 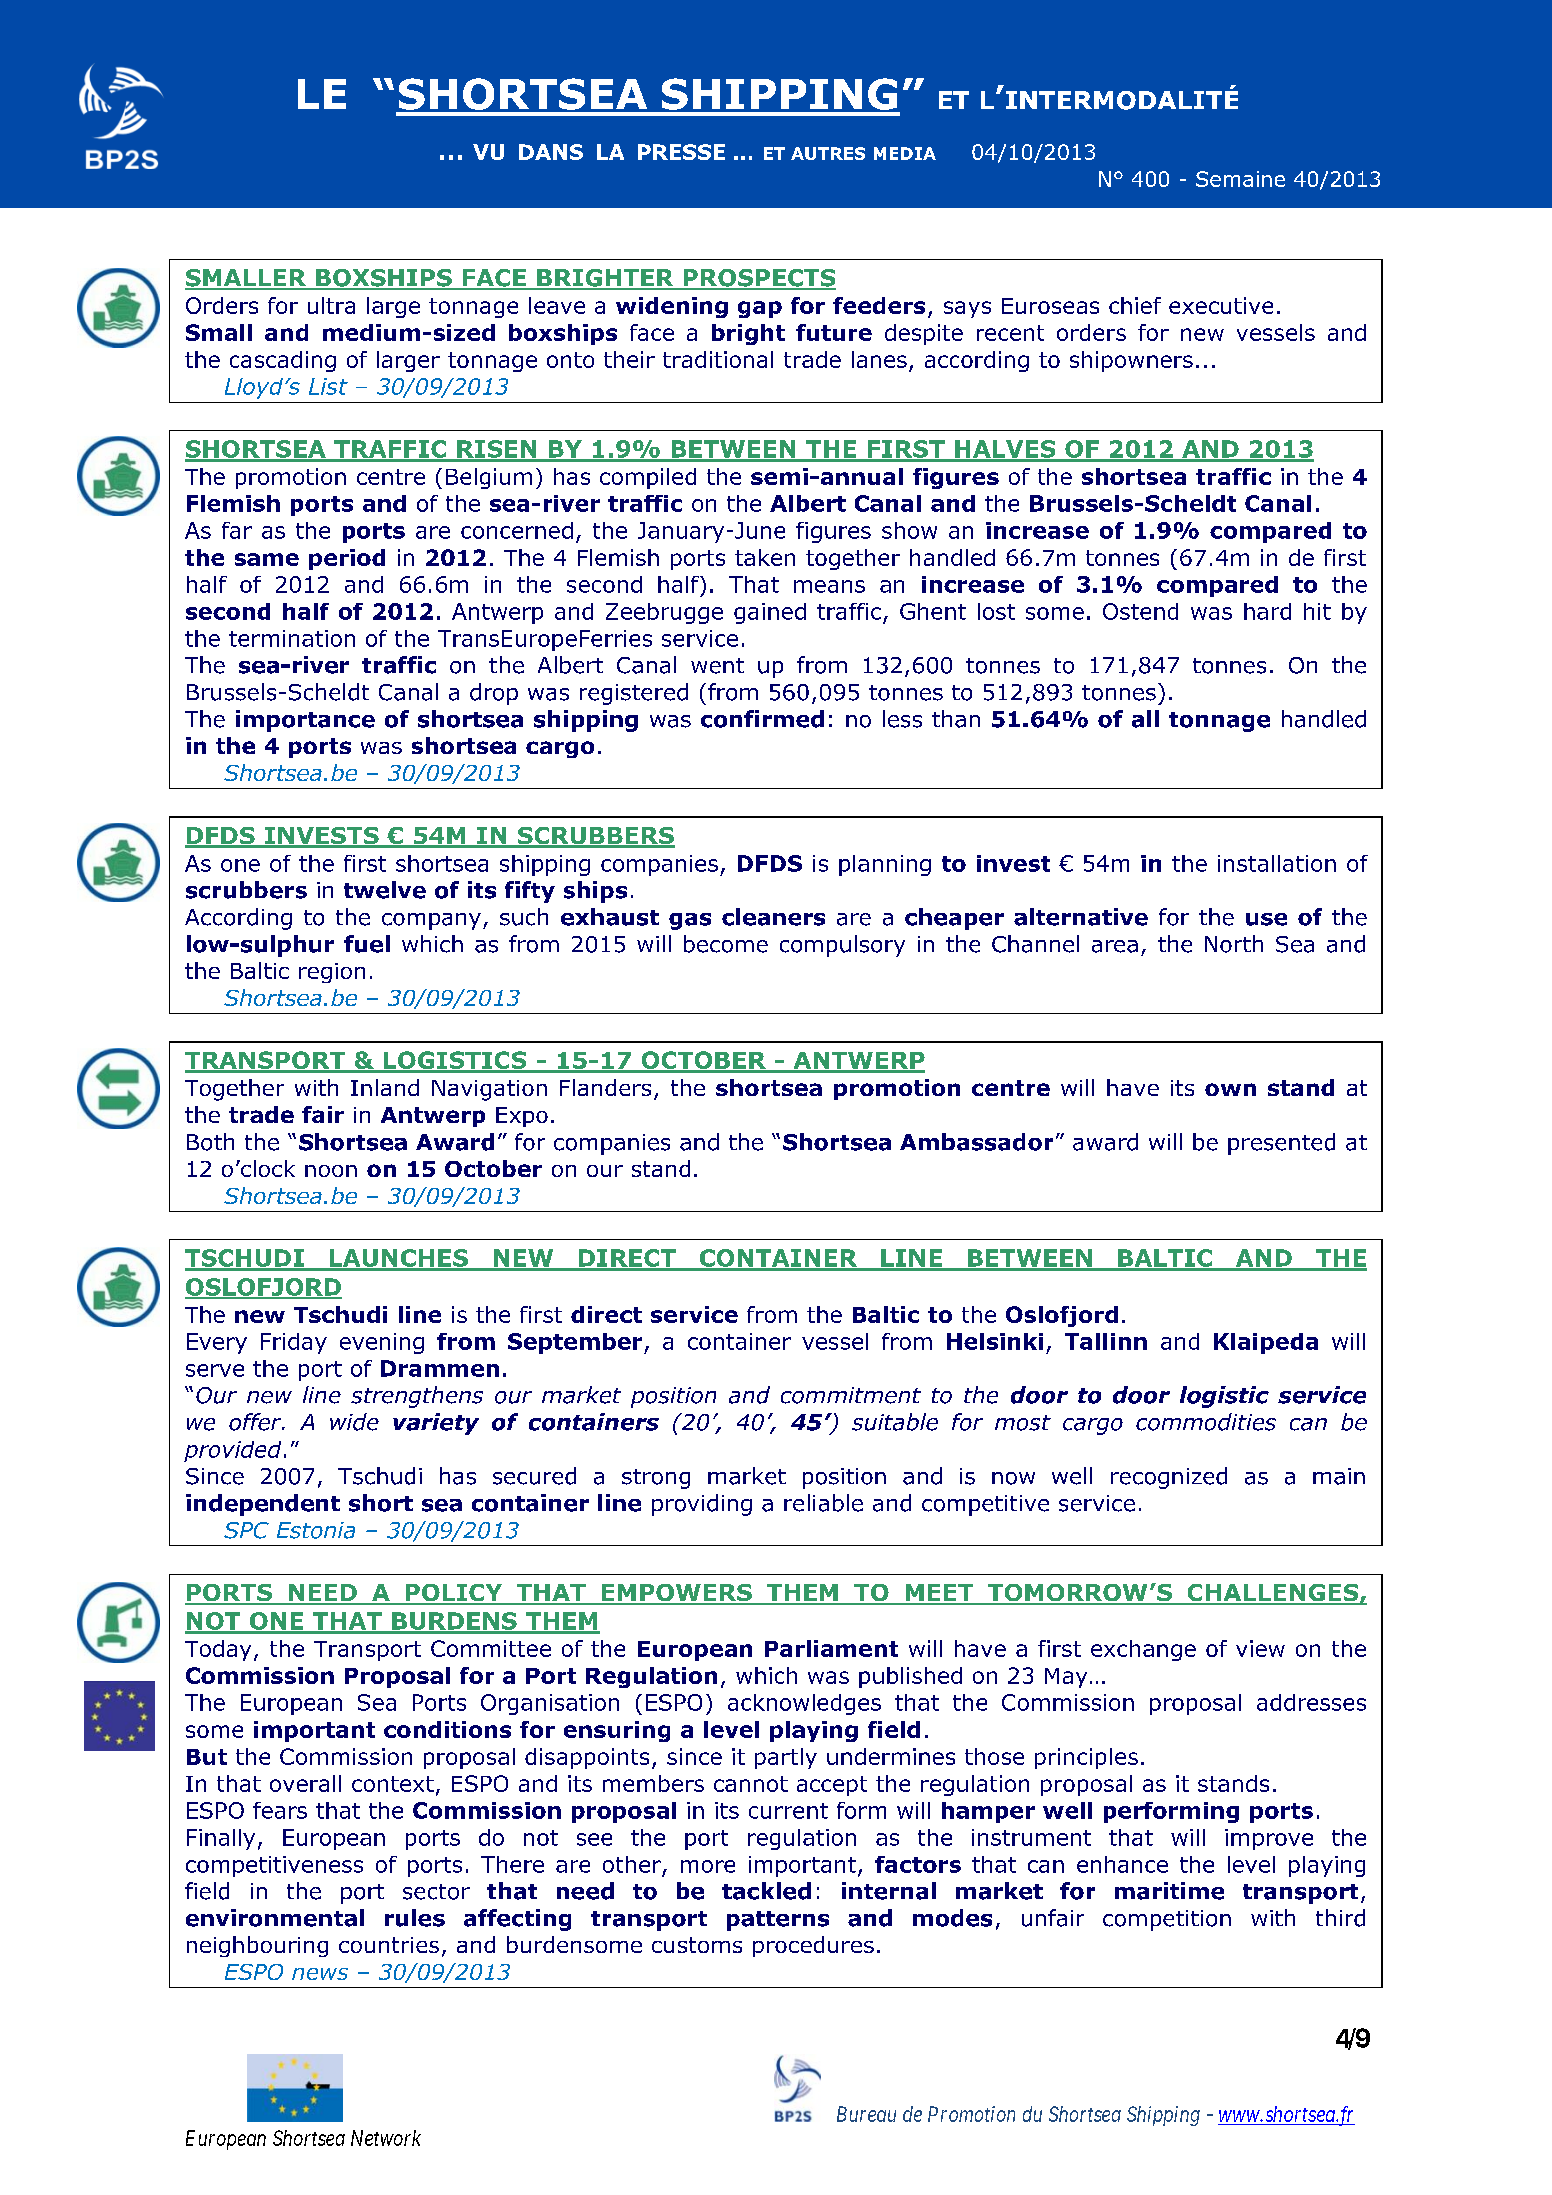 I want to click on termination, so click(x=292, y=638).
